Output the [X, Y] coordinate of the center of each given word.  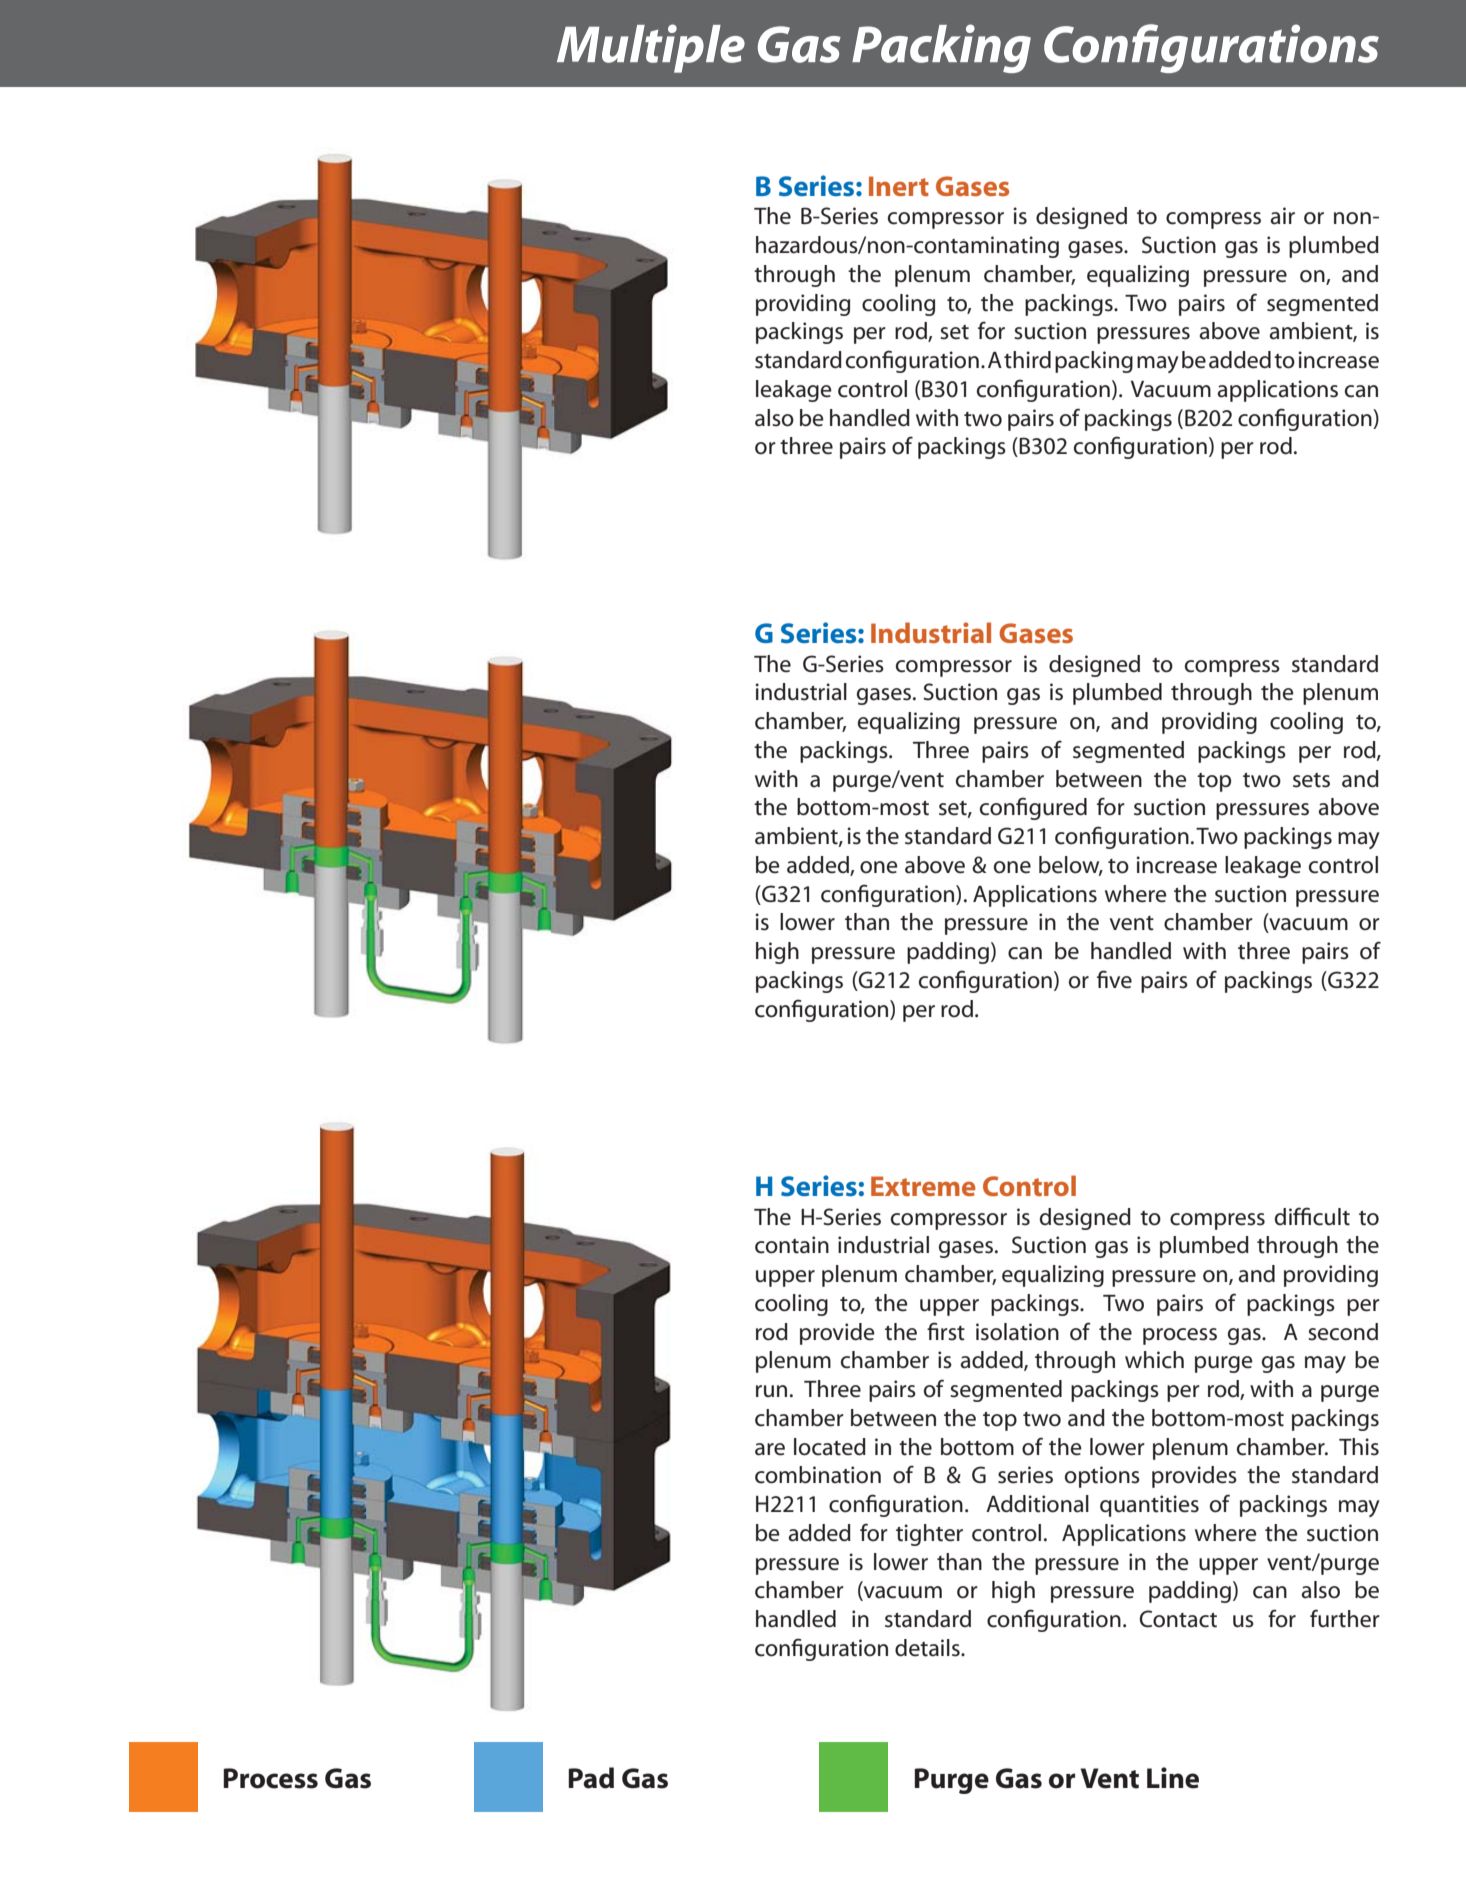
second [1343, 1332]
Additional [1037, 1504]
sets [1311, 780]
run [771, 1391]
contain [792, 1245]
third [1027, 360]
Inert [899, 186]
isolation [1017, 1332]
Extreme [923, 1186]
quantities [1149, 1506]
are [770, 1449]
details [928, 1648]
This [1359, 1447]
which [1154, 1360]
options [1102, 1477]
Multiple [651, 48]
